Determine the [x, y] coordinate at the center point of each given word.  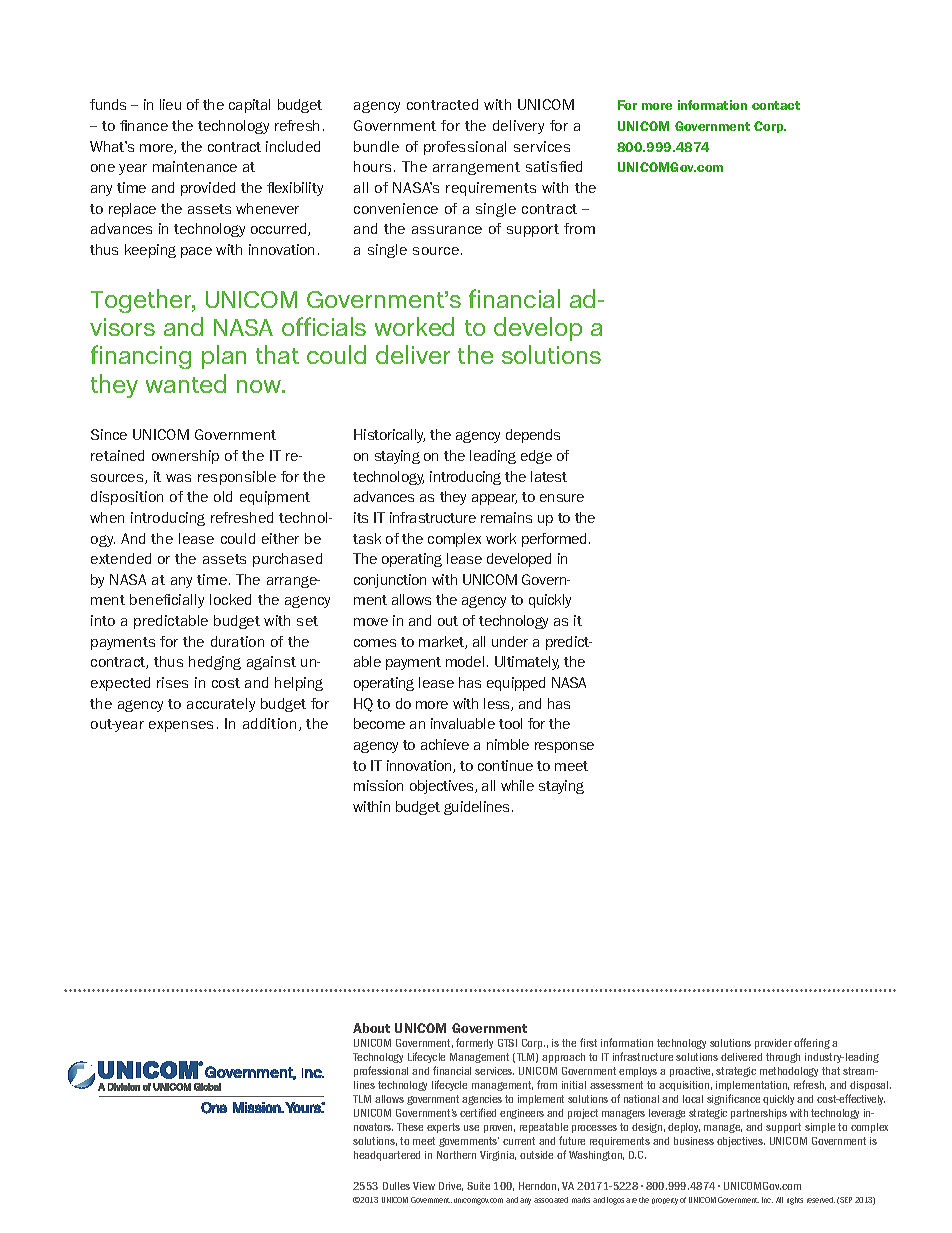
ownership [185, 457]
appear [494, 499]
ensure [562, 498]
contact [776, 105]
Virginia [498, 1156]
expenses [181, 726]
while [517, 785]
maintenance [195, 166]
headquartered [387, 1156]
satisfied [554, 166]
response [564, 747]
